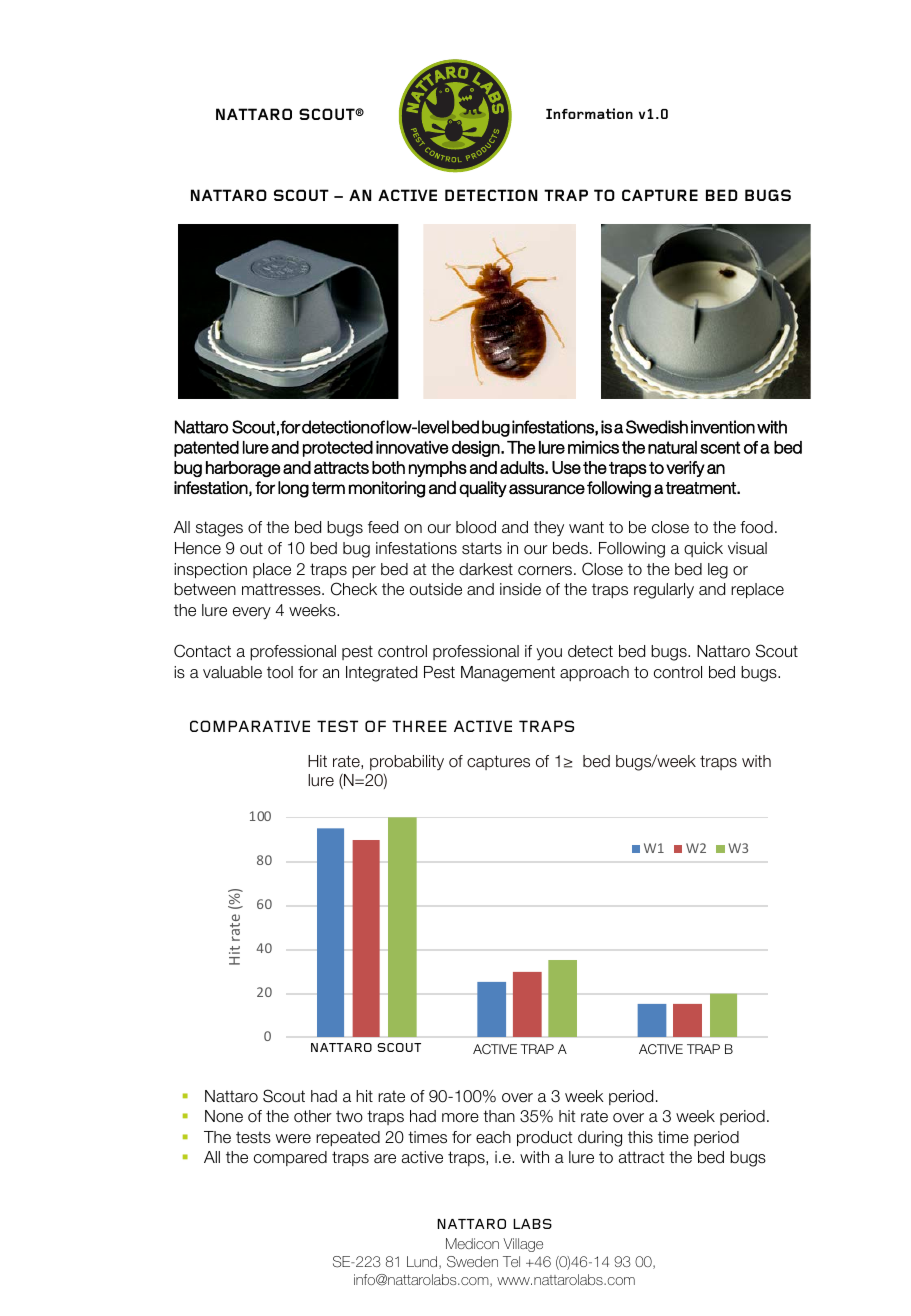 This screenshot has height=1316, width=911. Describe the element at coordinates (594, 673) in the screenshot. I see `approach` at that location.
